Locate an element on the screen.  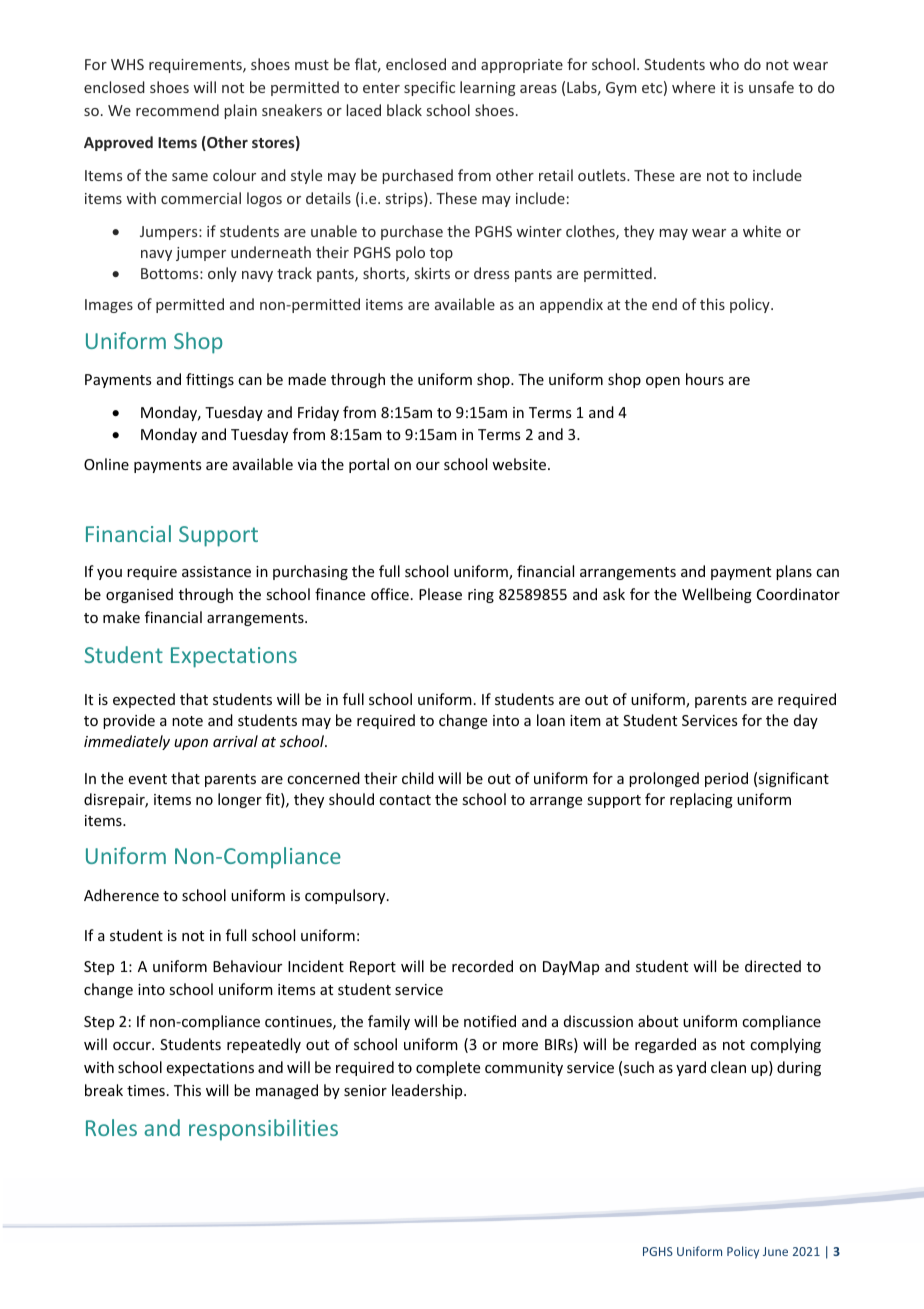
website is located at coordinates (519, 464).
